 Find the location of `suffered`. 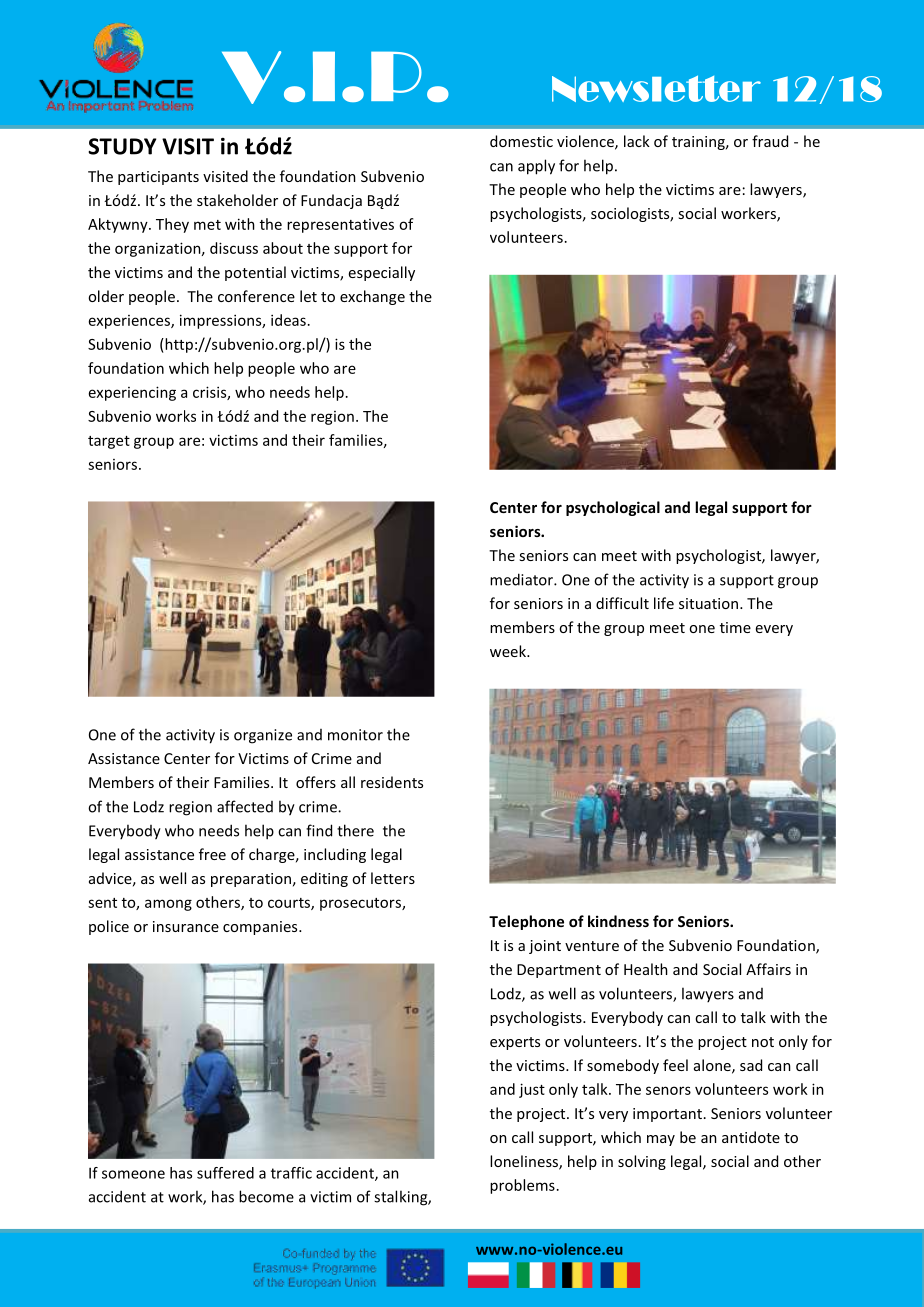

suffered is located at coordinates (225, 1173).
